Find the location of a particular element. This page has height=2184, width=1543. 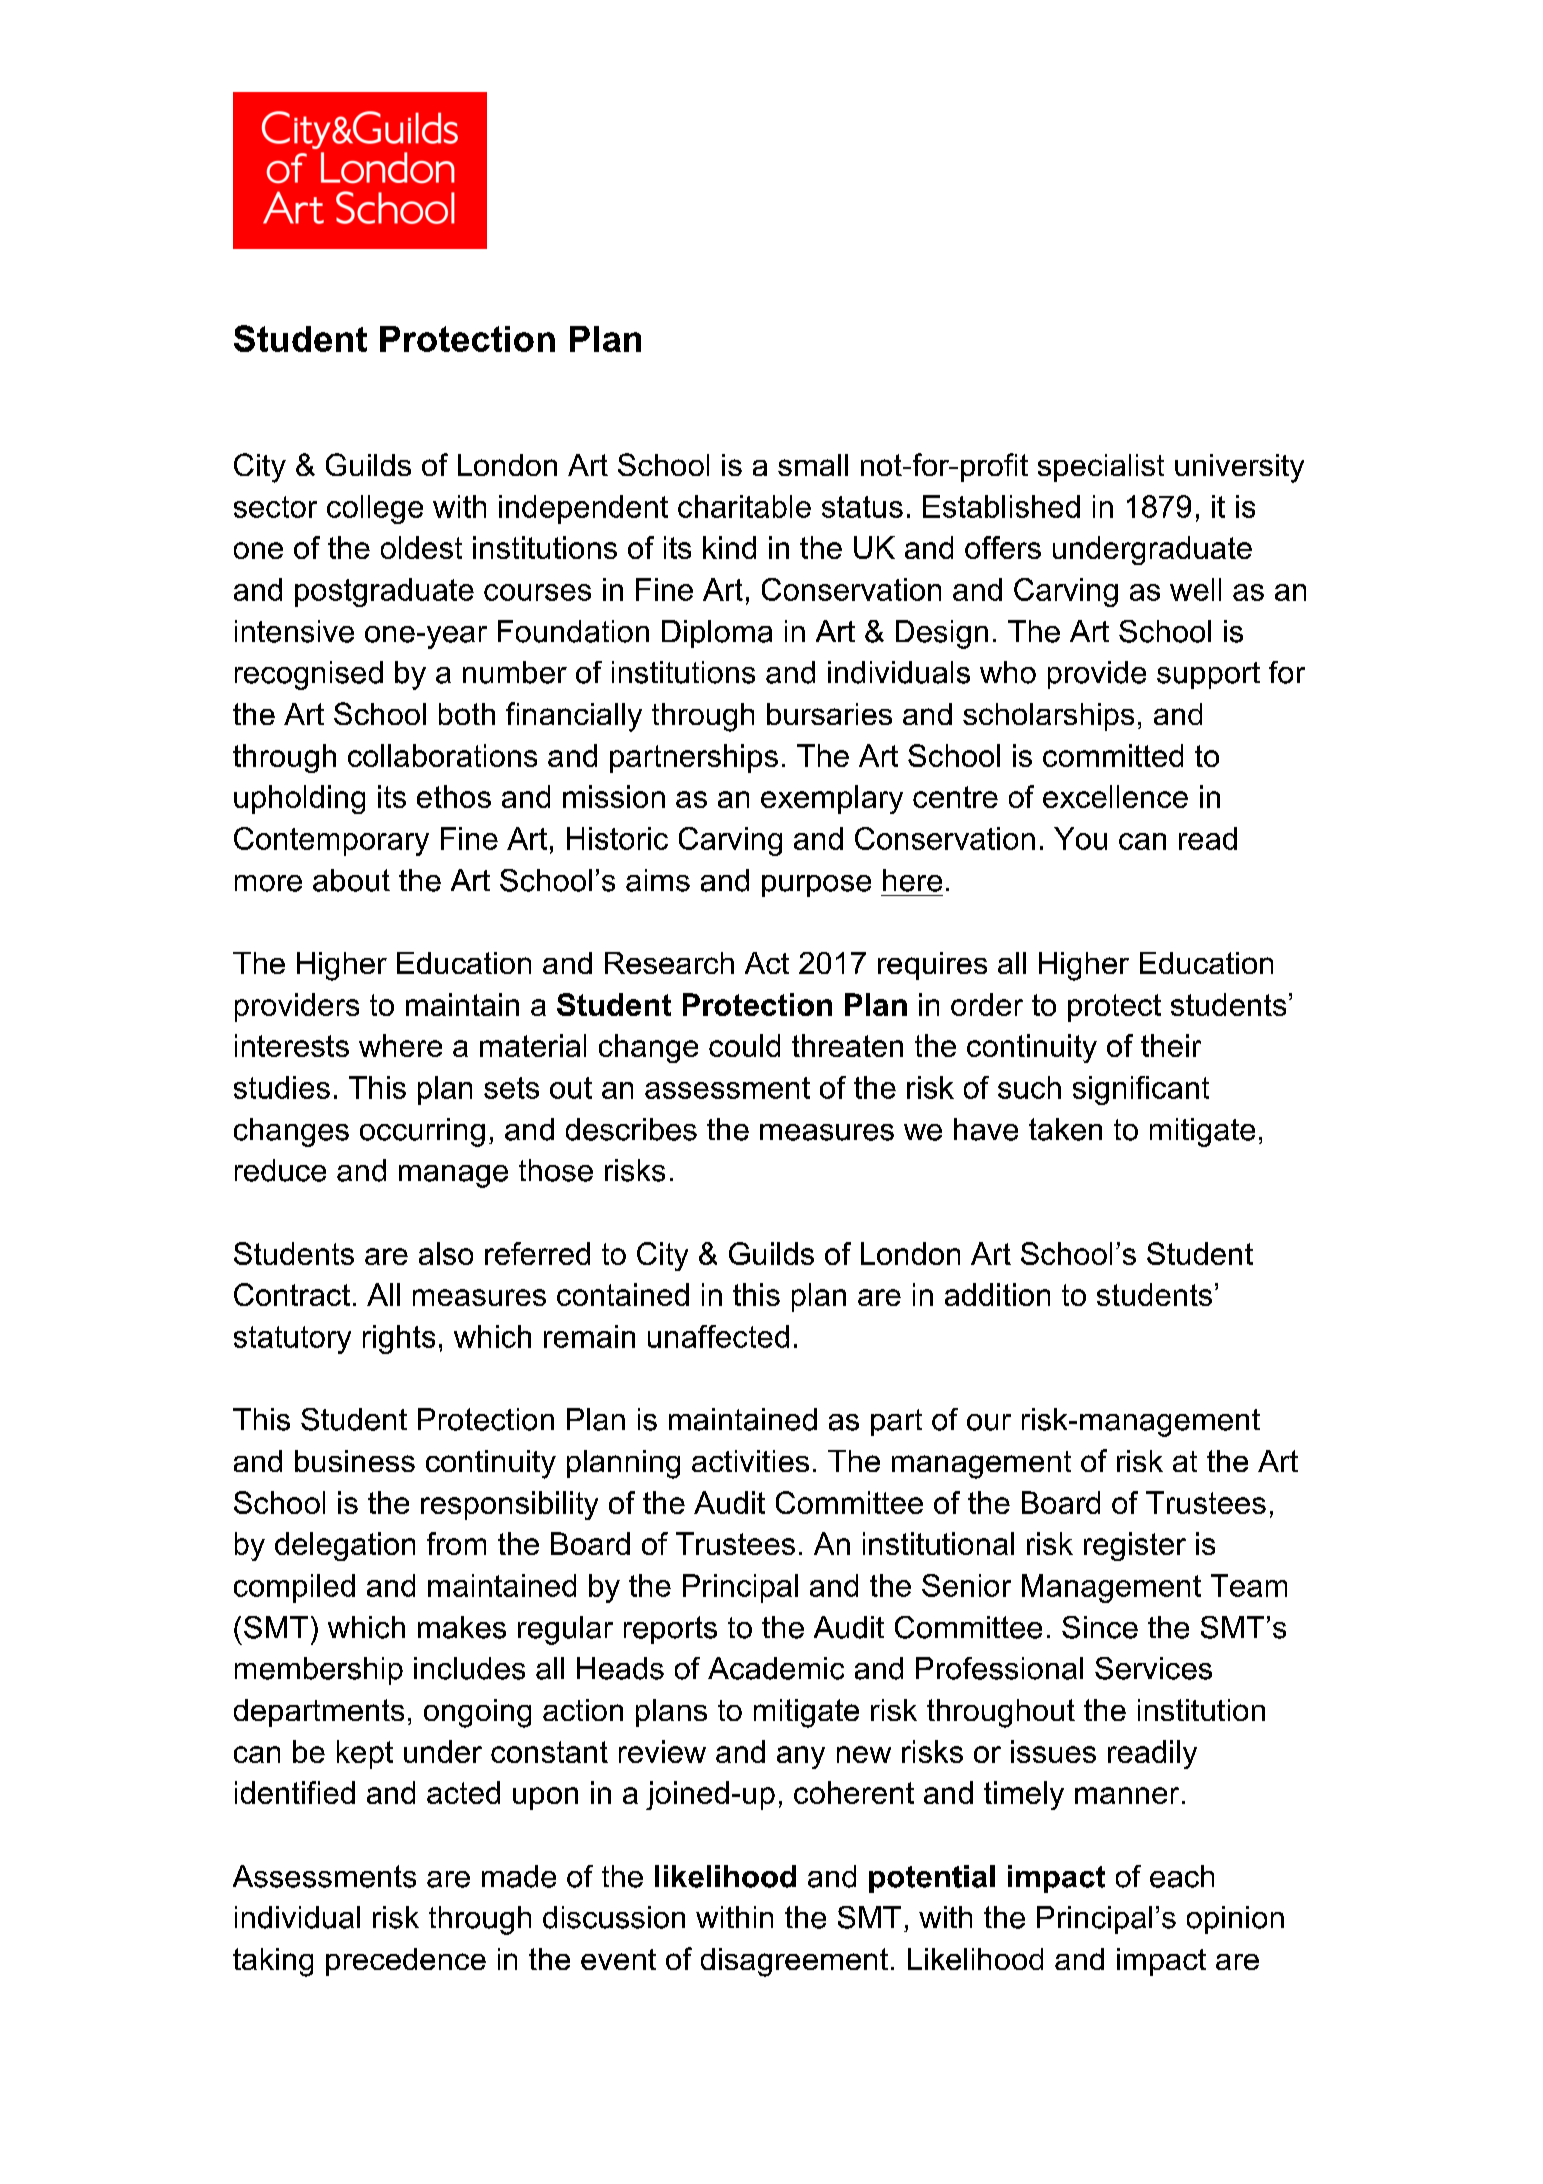

specialist is located at coordinates (1101, 468).
